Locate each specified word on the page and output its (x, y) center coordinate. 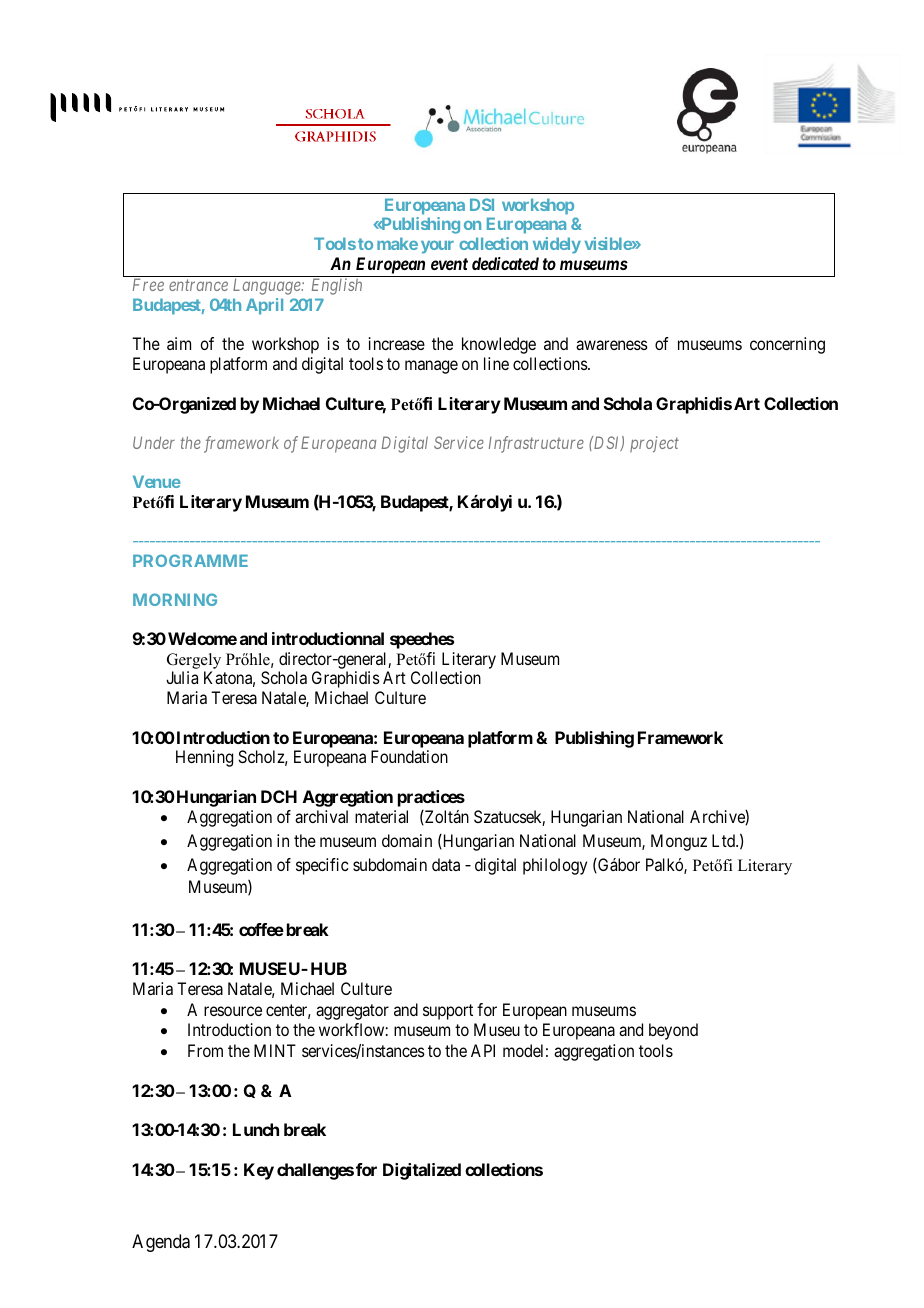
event (449, 264)
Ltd (724, 840)
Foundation (409, 756)
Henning (204, 758)
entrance (198, 285)
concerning (787, 345)
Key (259, 1171)
